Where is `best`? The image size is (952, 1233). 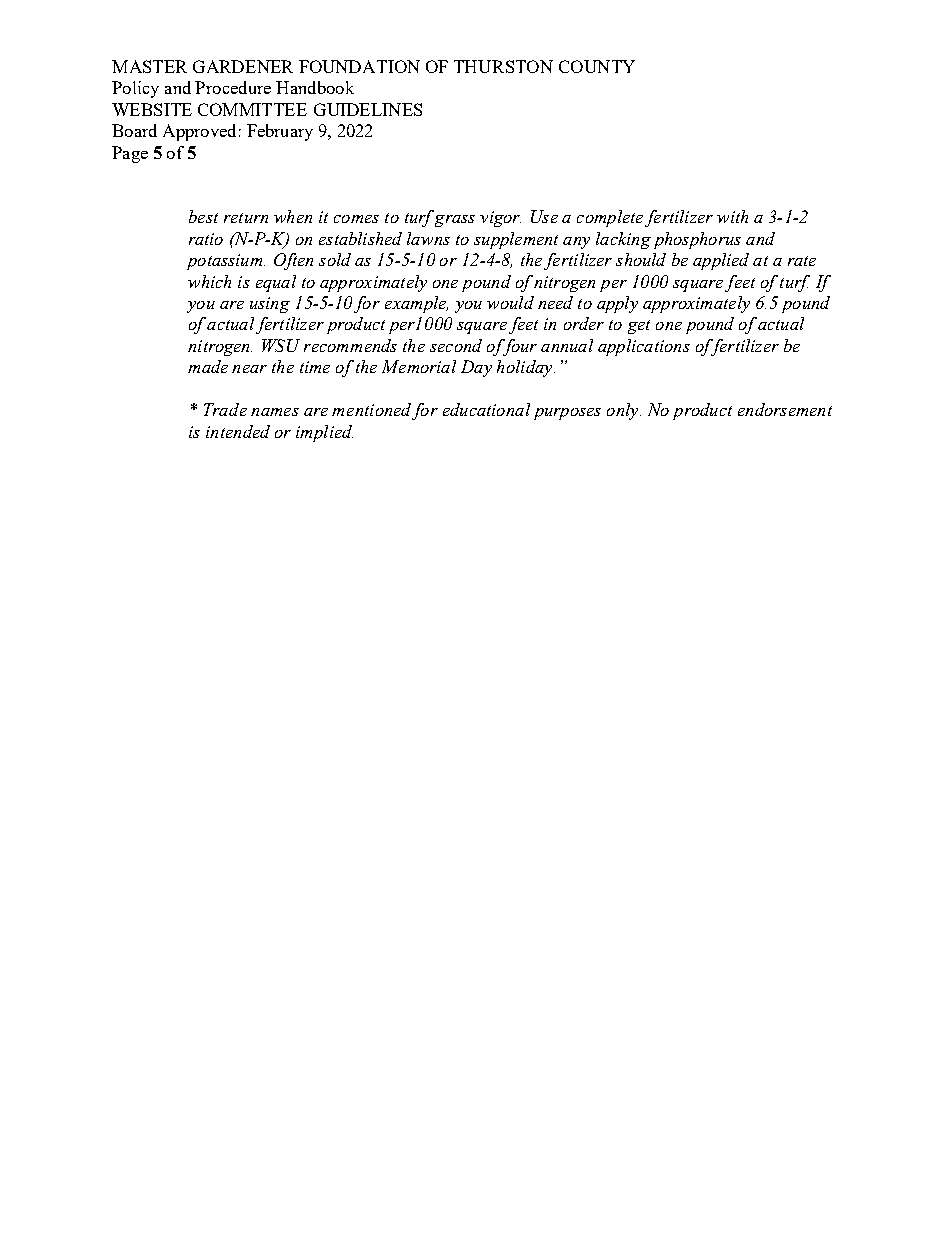 best is located at coordinates (203, 216).
